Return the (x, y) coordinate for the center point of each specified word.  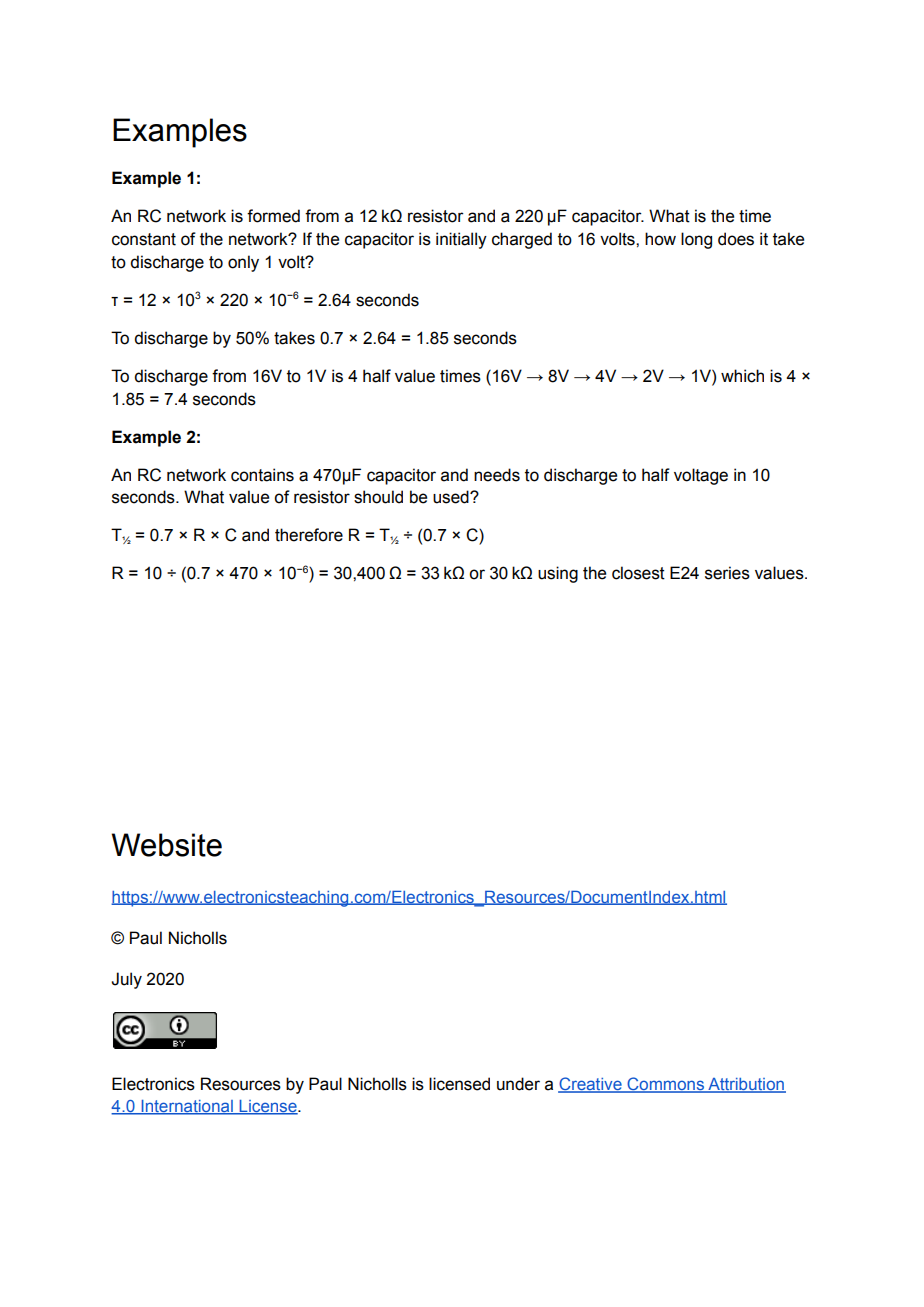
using (558, 574)
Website (166, 845)
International (187, 1107)
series (727, 573)
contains (262, 475)
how (660, 239)
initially (461, 240)
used (452, 497)
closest (638, 573)
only (243, 263)
